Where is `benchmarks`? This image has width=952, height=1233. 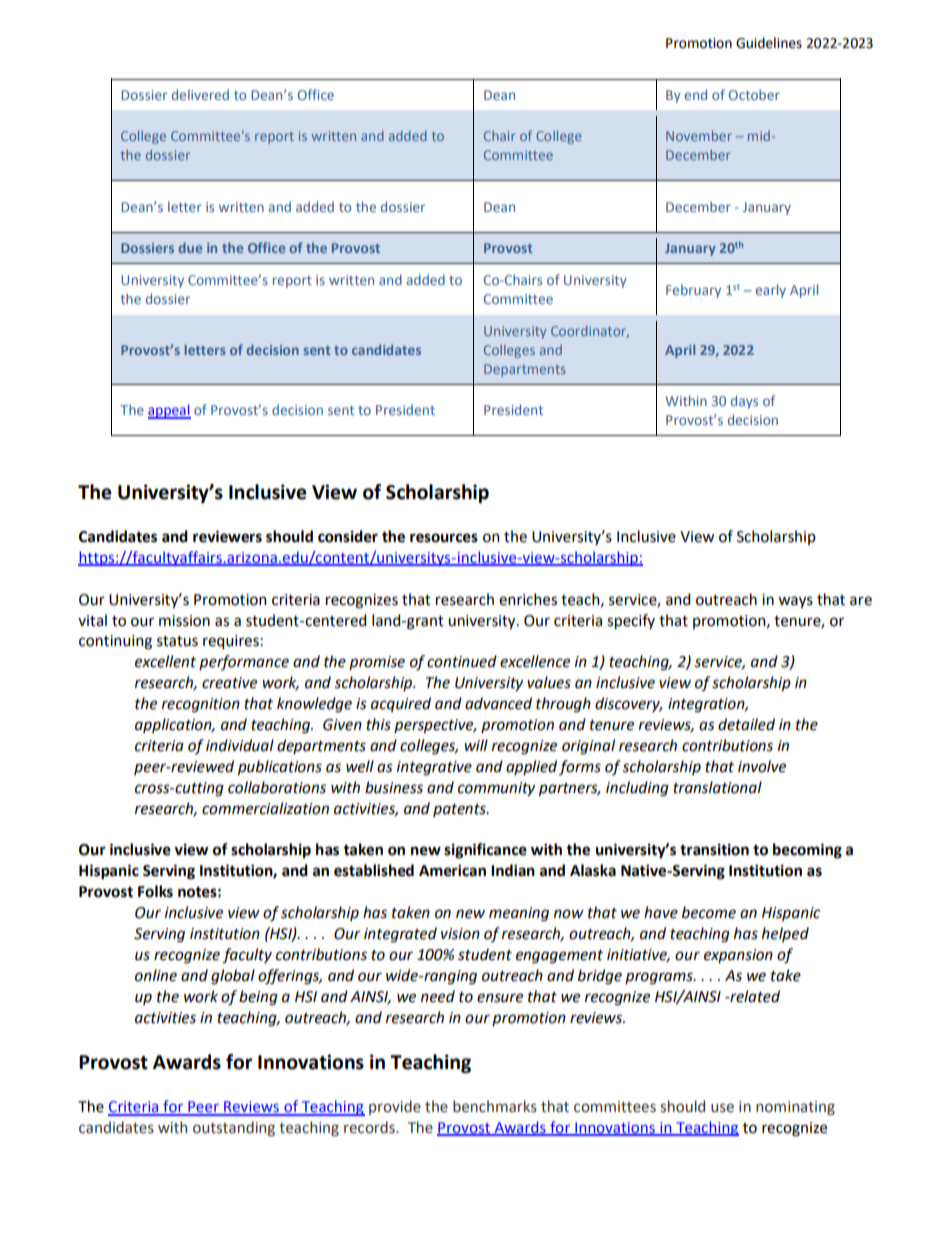 benchmarks is located at coordinates (495, 1106).
